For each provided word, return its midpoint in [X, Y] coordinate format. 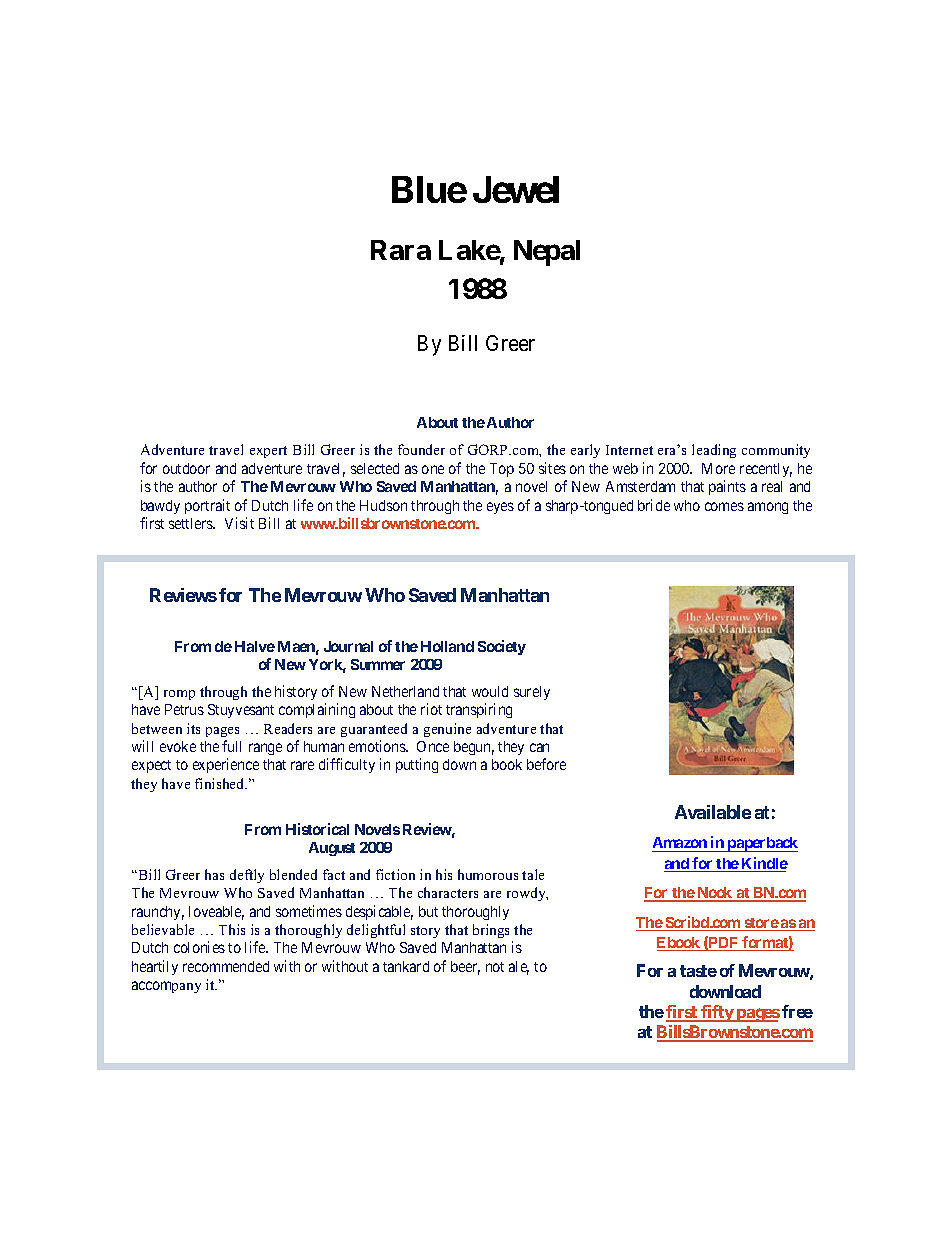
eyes [500, 508]
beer [465, 968]
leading [714, 451]
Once [433, 746]
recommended [226, 966]
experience [226, 765]
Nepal [547, 253]
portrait [207, 506]
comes [724, 506]
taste [698, 971]
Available [713, 812]
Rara [401, 250]
